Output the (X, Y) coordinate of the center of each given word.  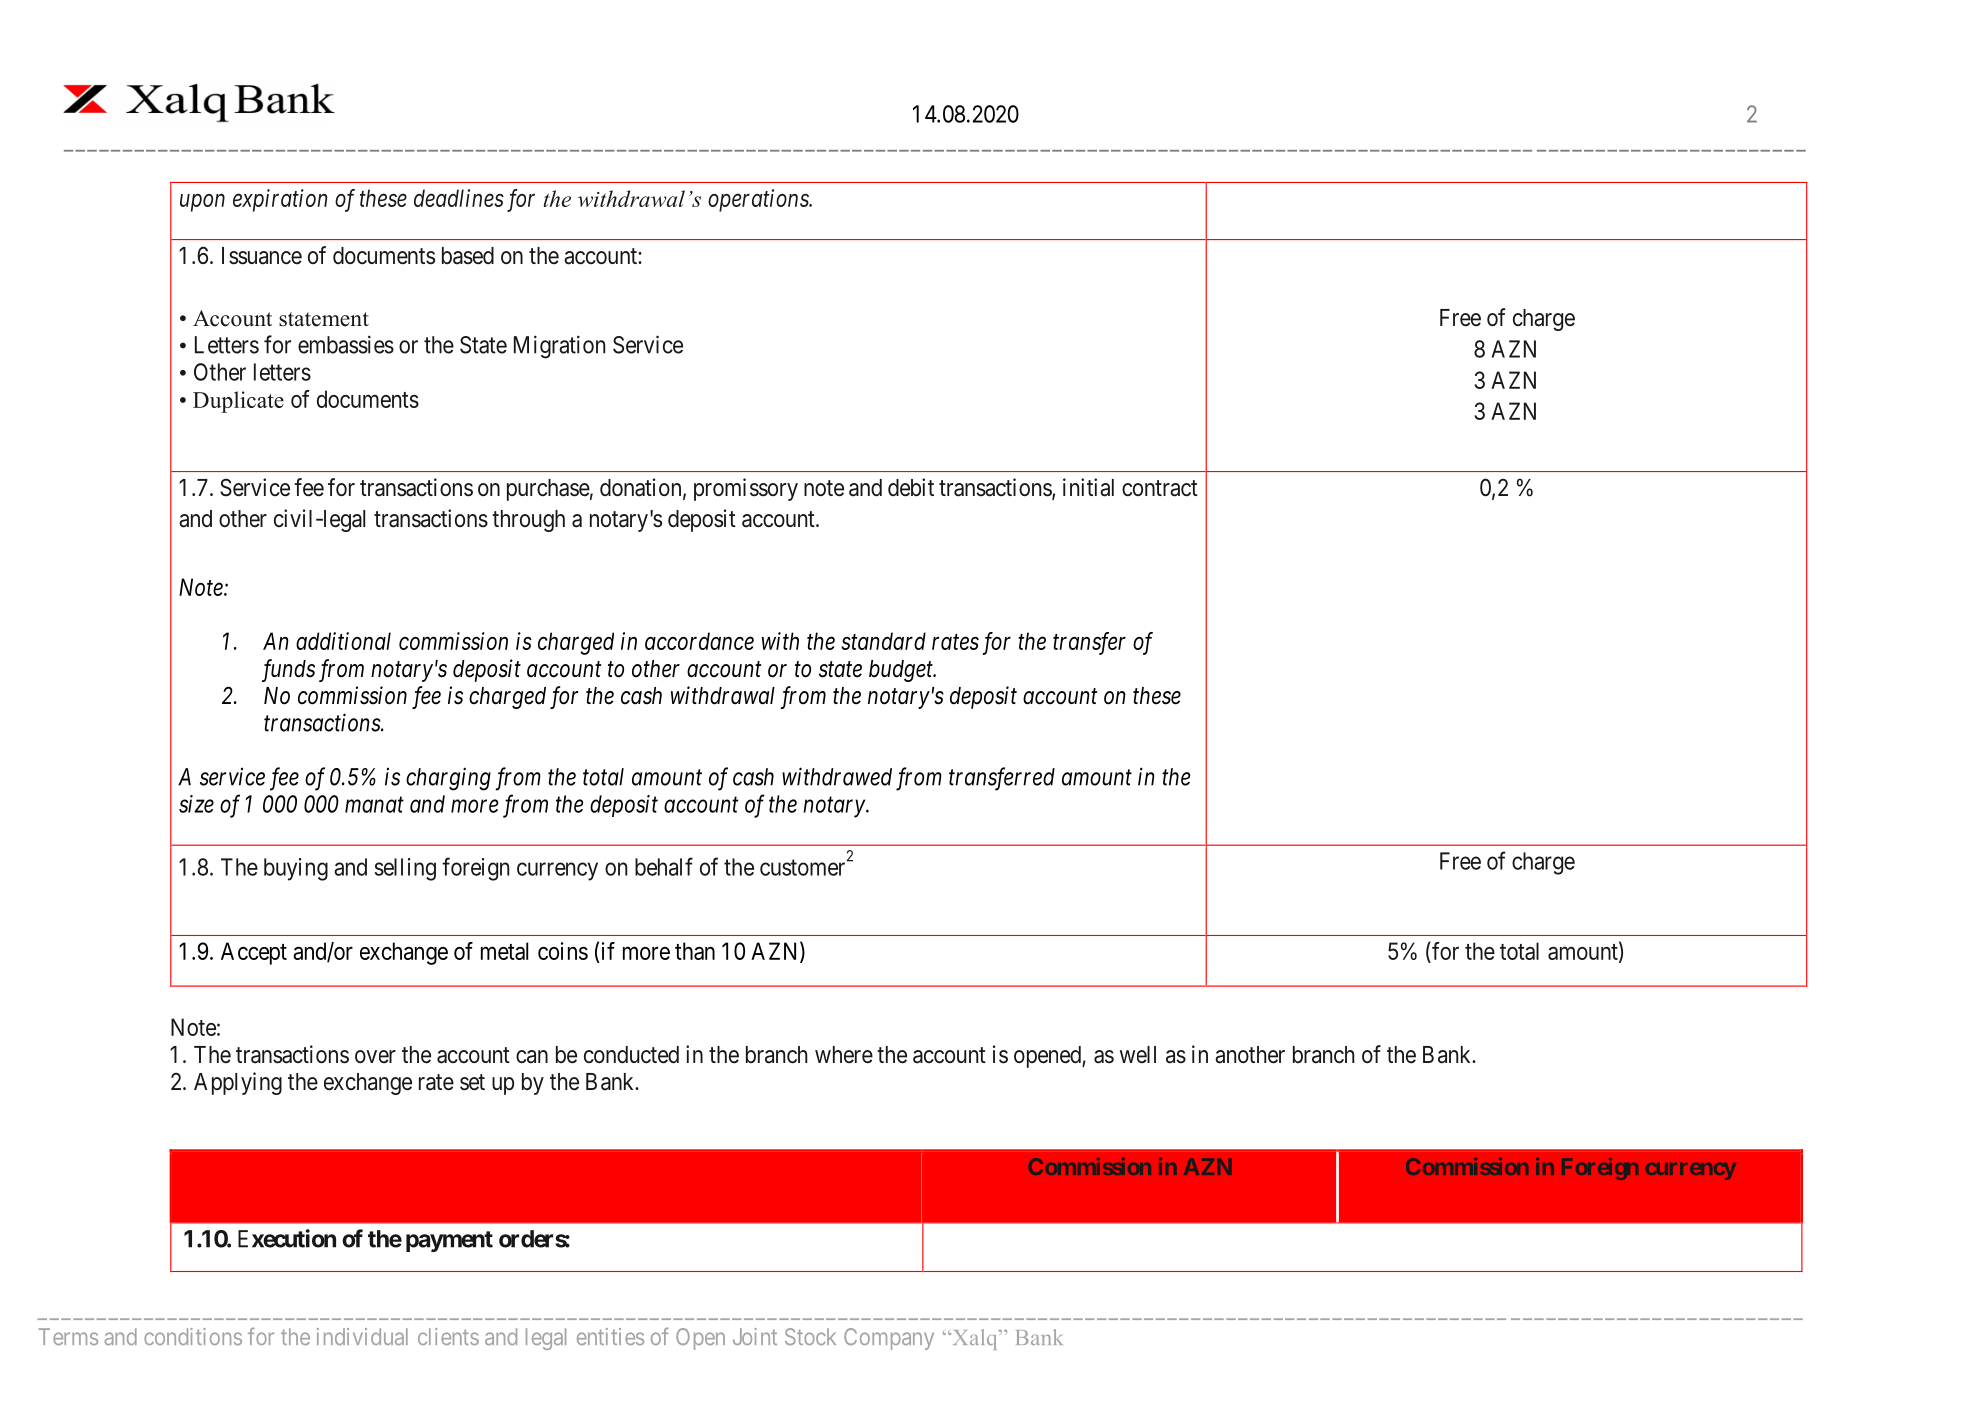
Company (889, 1339)
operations (759, 200)
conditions (193, 1336)
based (468, 256)
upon (202, 203)
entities (610, 1336)
